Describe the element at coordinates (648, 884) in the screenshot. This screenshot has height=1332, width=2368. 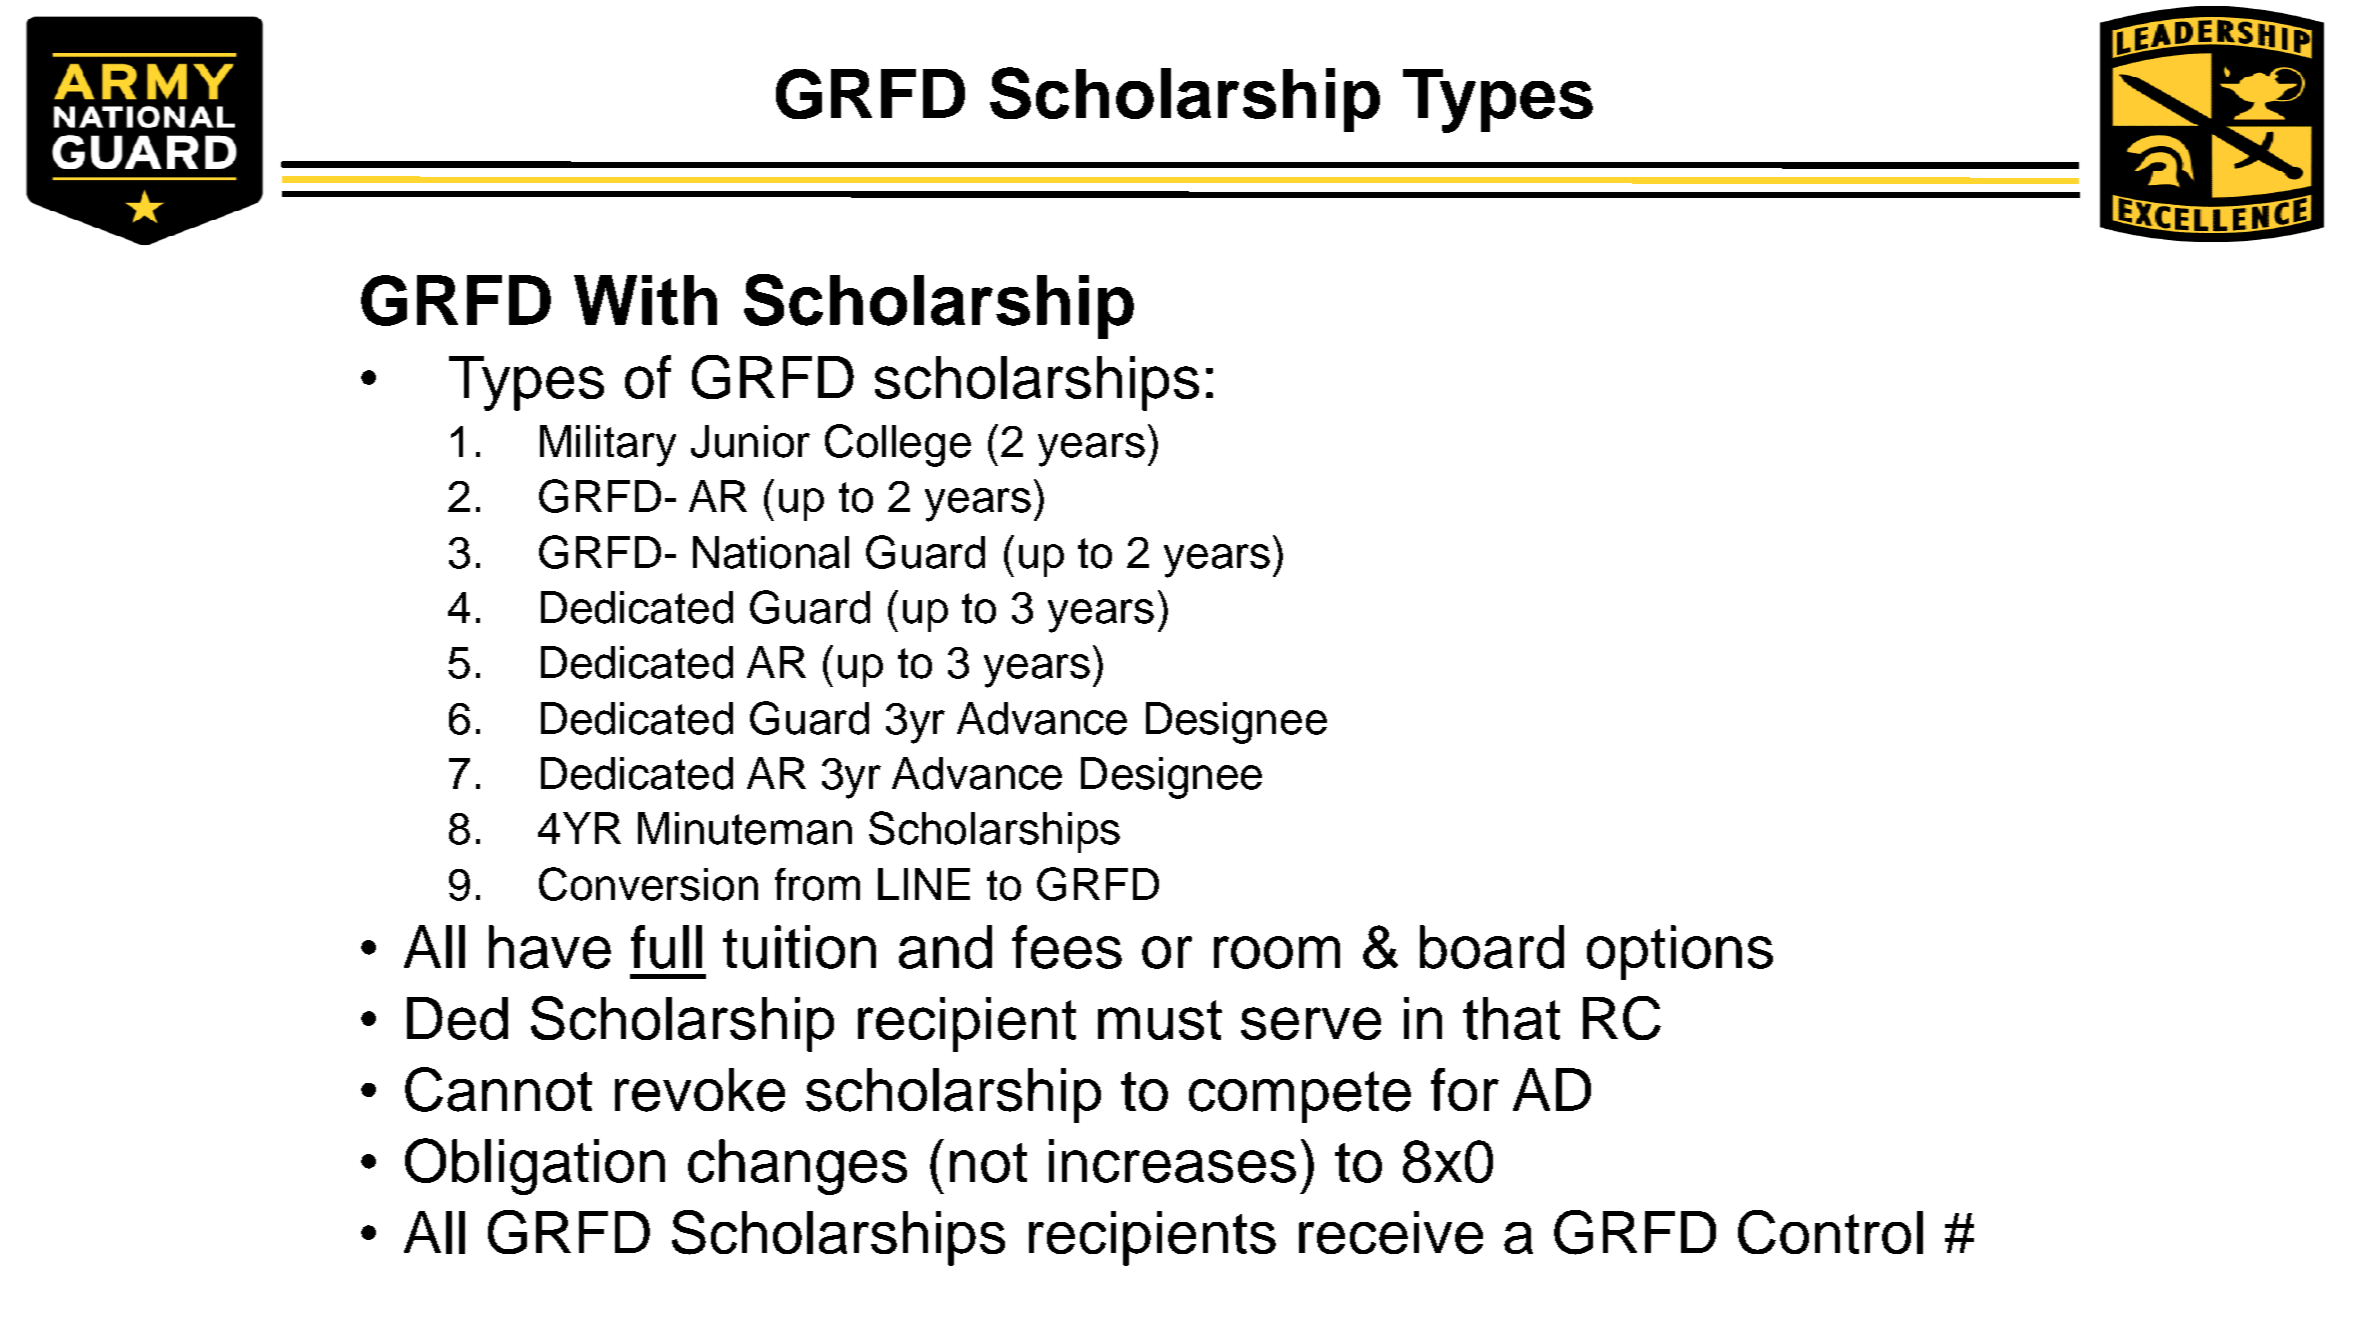
I see `Conversion` at that location.
